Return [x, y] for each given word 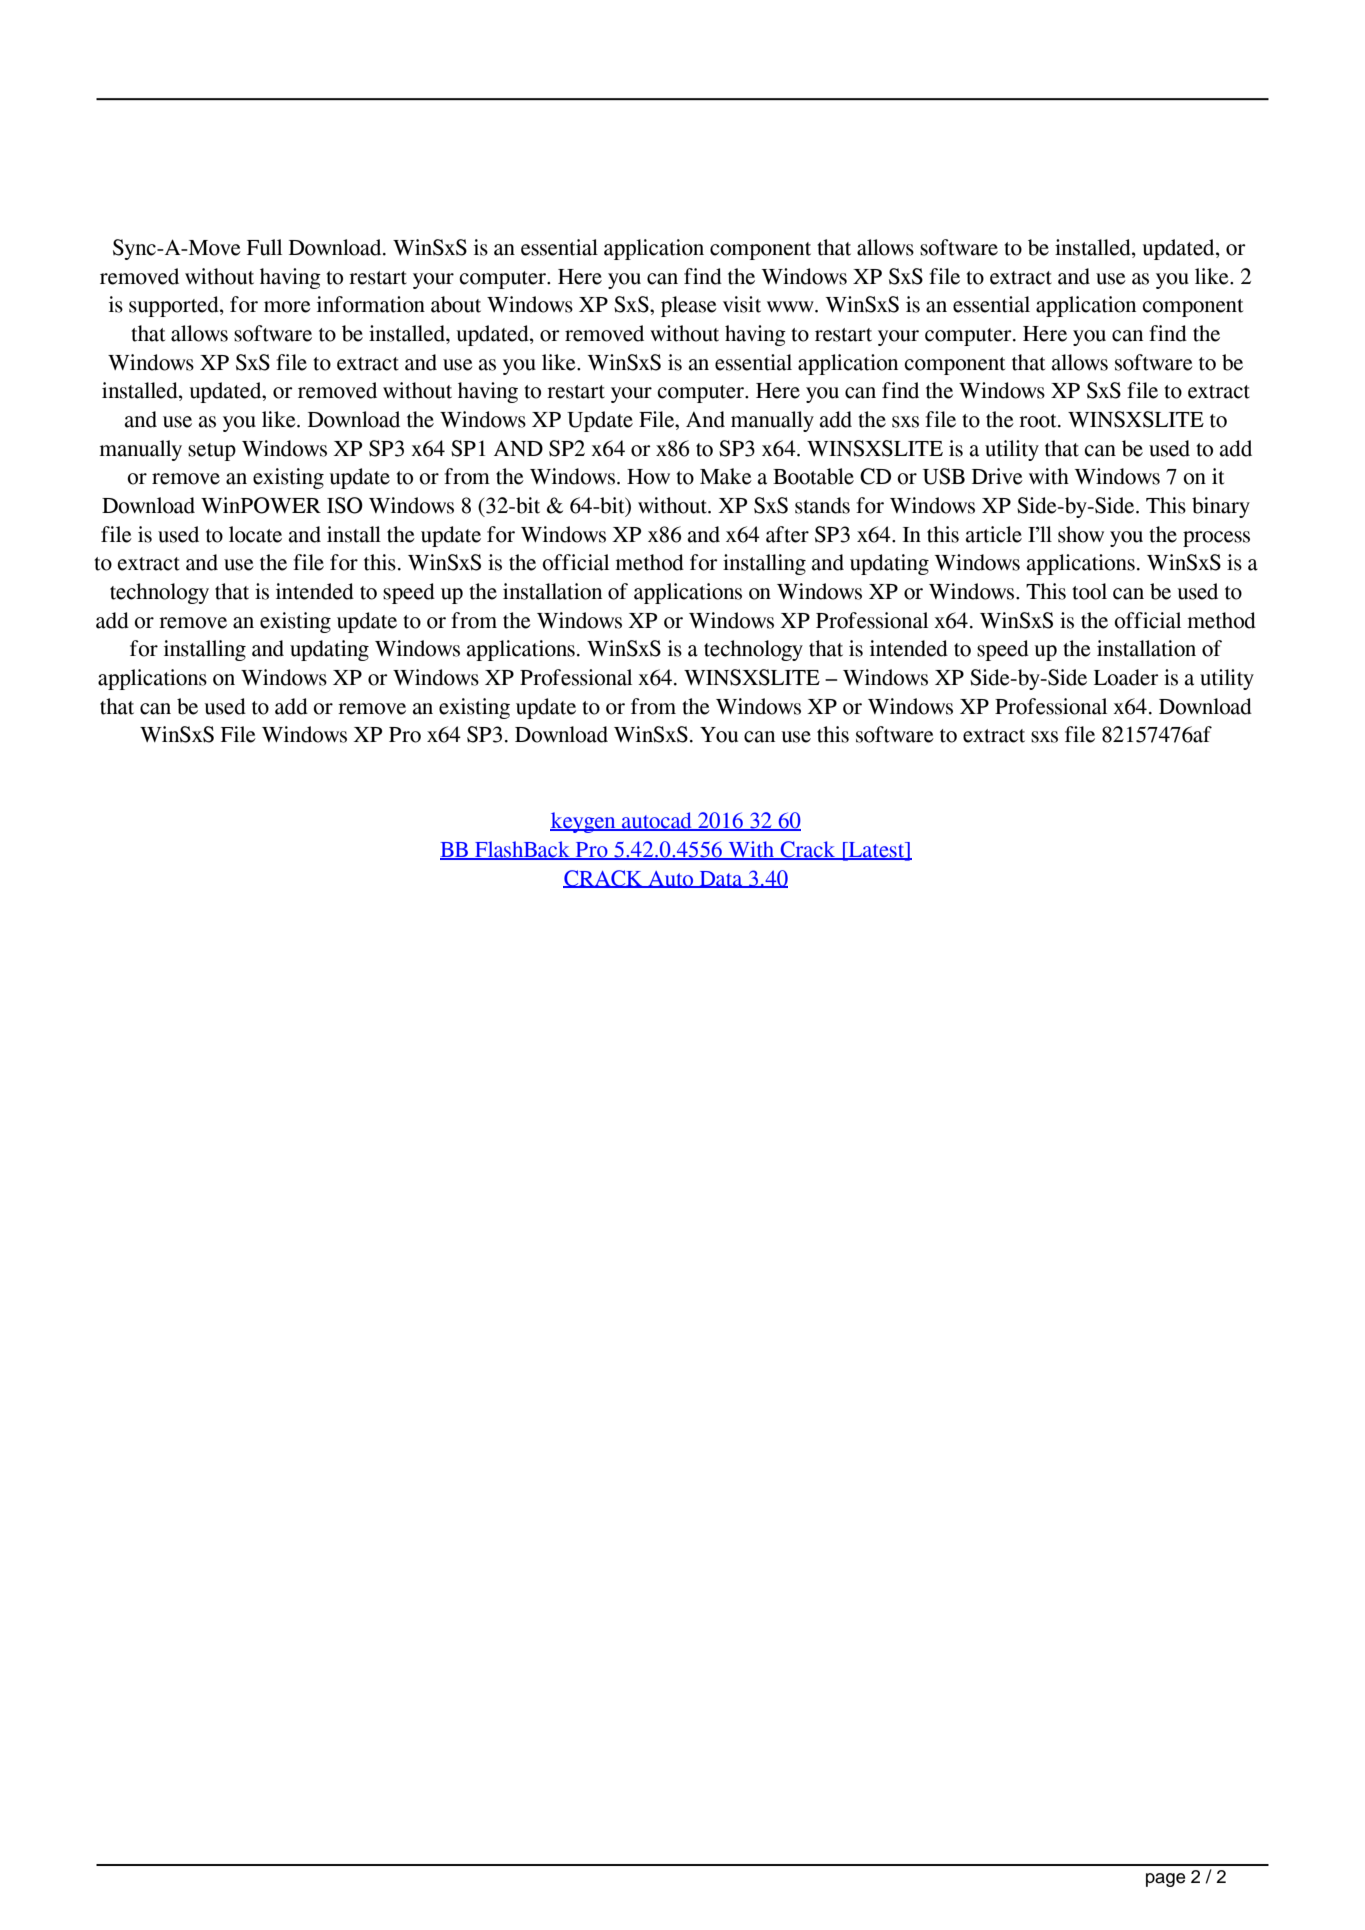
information [371, 304]
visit [742, 304]
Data [721, 879]
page [1165, 1880]
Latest [877, 851]
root [1039, 421]
